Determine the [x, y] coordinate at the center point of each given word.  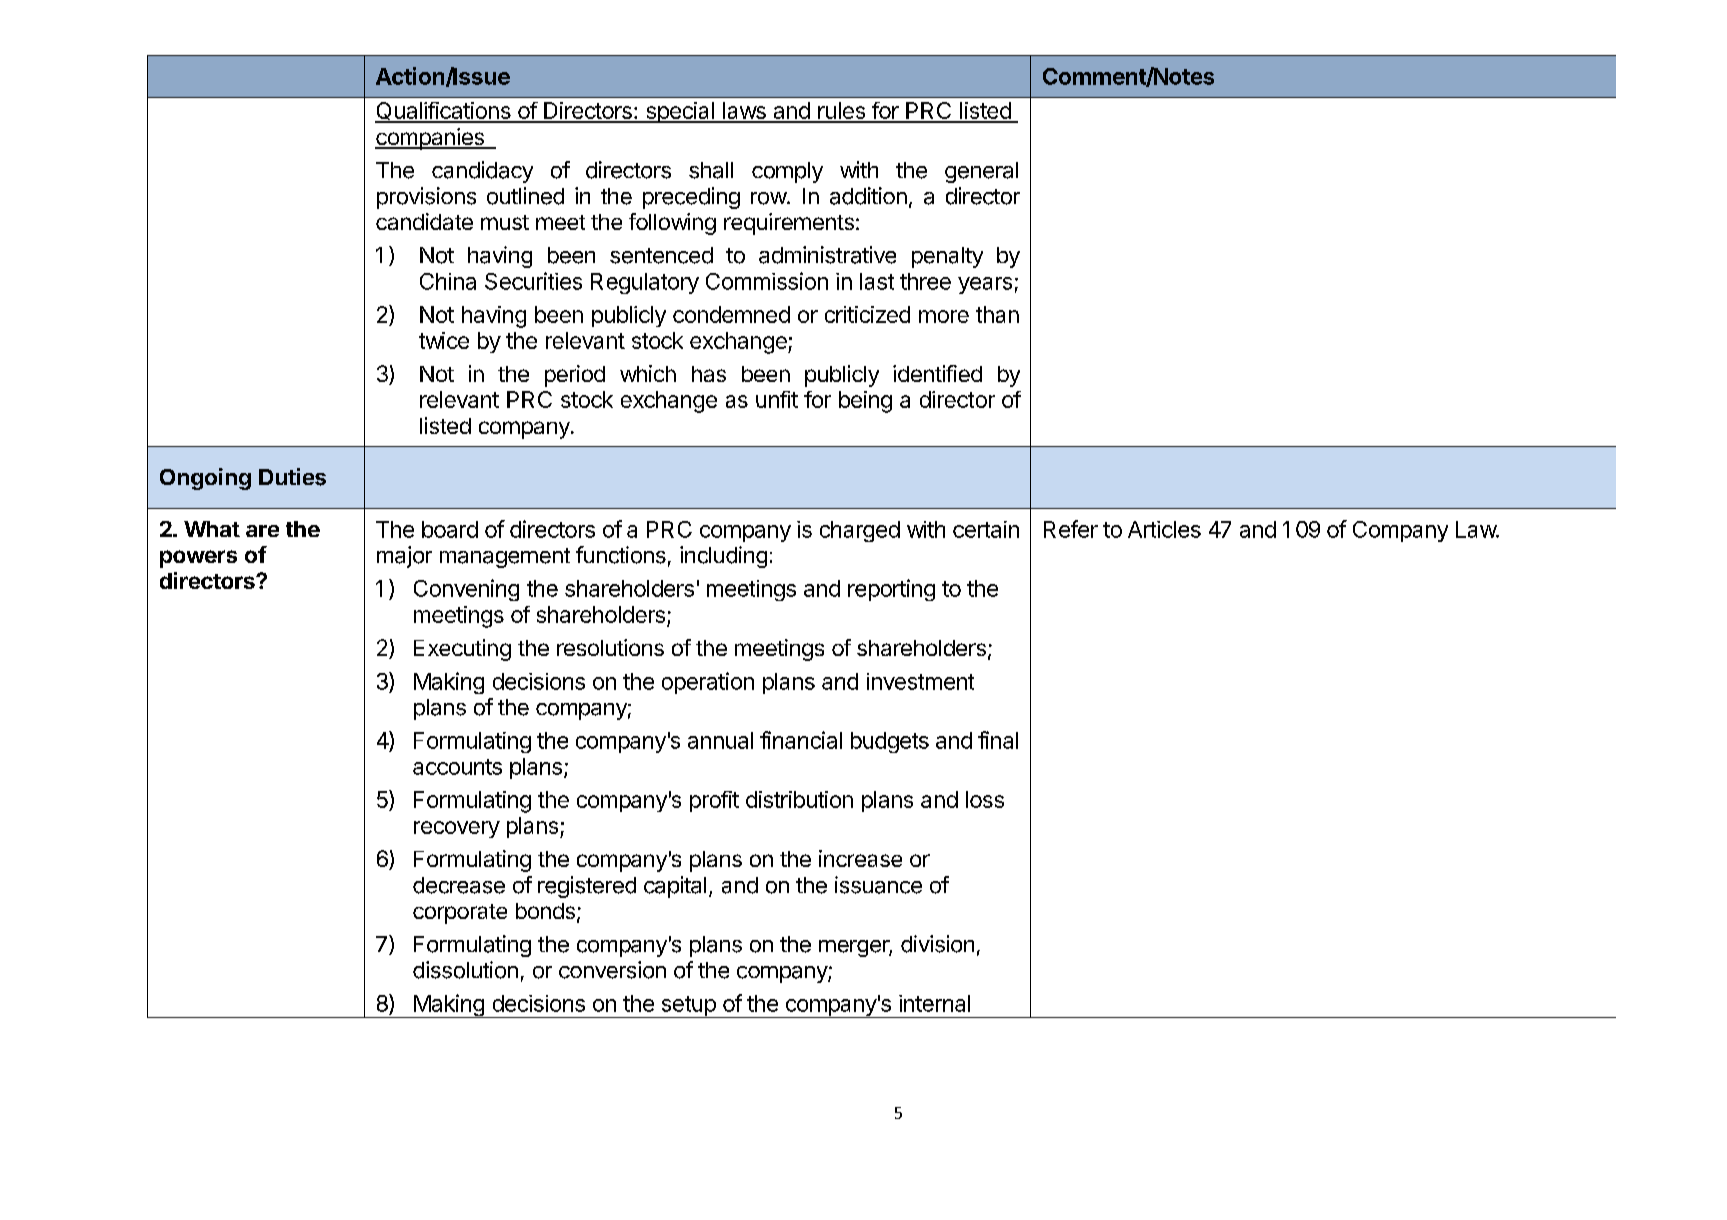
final [998, 740]
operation [708, 683]
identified [937, 373]
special [679, 112]
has [709, 374]
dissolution [465, 970]
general [981, 172]
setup [688, 1007]
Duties [292, 477]
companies [430, 139]
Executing [462, 650]
